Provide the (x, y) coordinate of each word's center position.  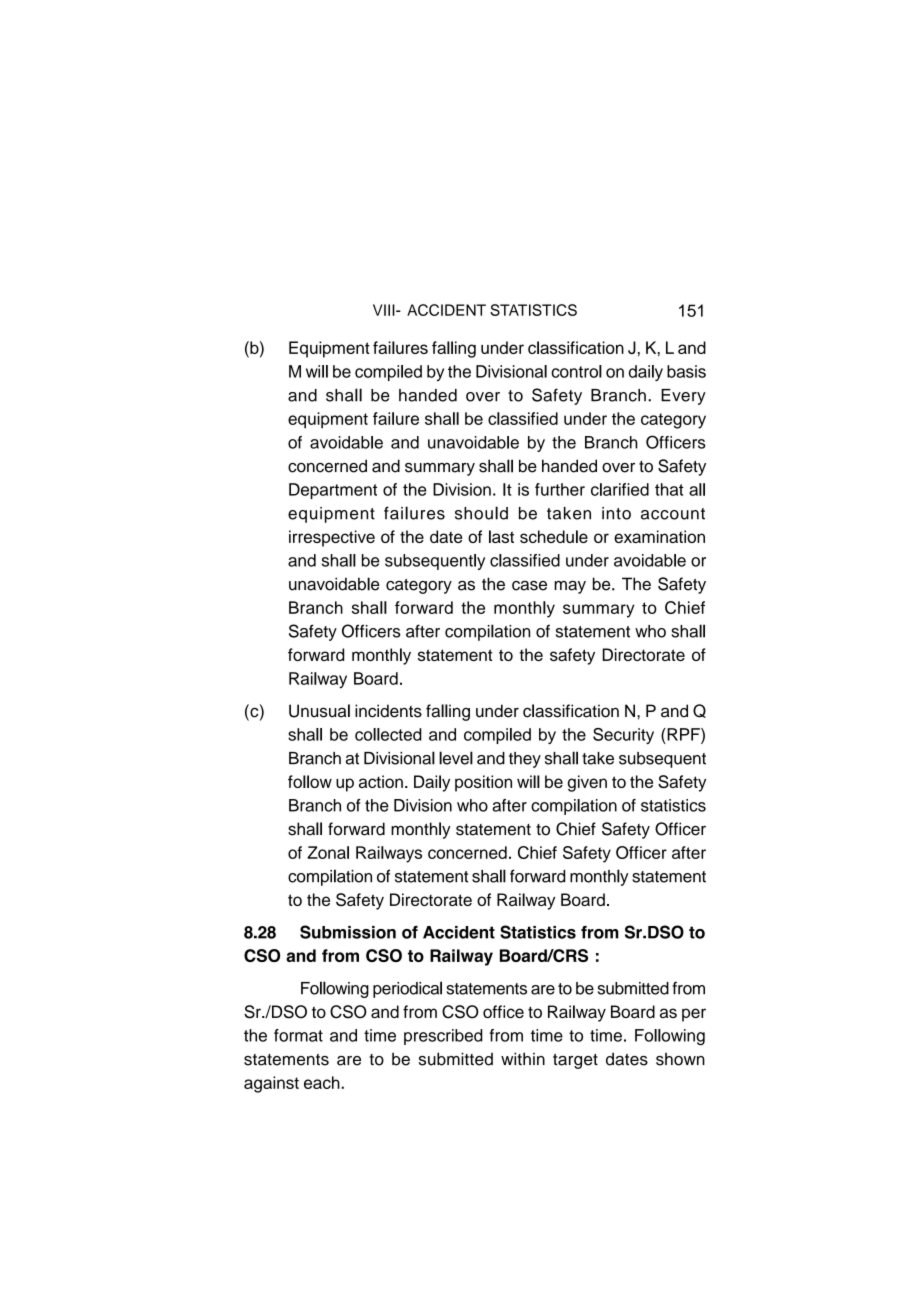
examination (659, 536)
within (523, 1058)
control (576, 371)
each (323, 1082)
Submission (348, 932)
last (501, 536)
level (456, 758)
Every (683, 397)
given (587, 783)
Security (623, 736)
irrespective (332, 538)
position (483, 783)
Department (333, 491)
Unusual (319, 711)
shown (680, 1059)
